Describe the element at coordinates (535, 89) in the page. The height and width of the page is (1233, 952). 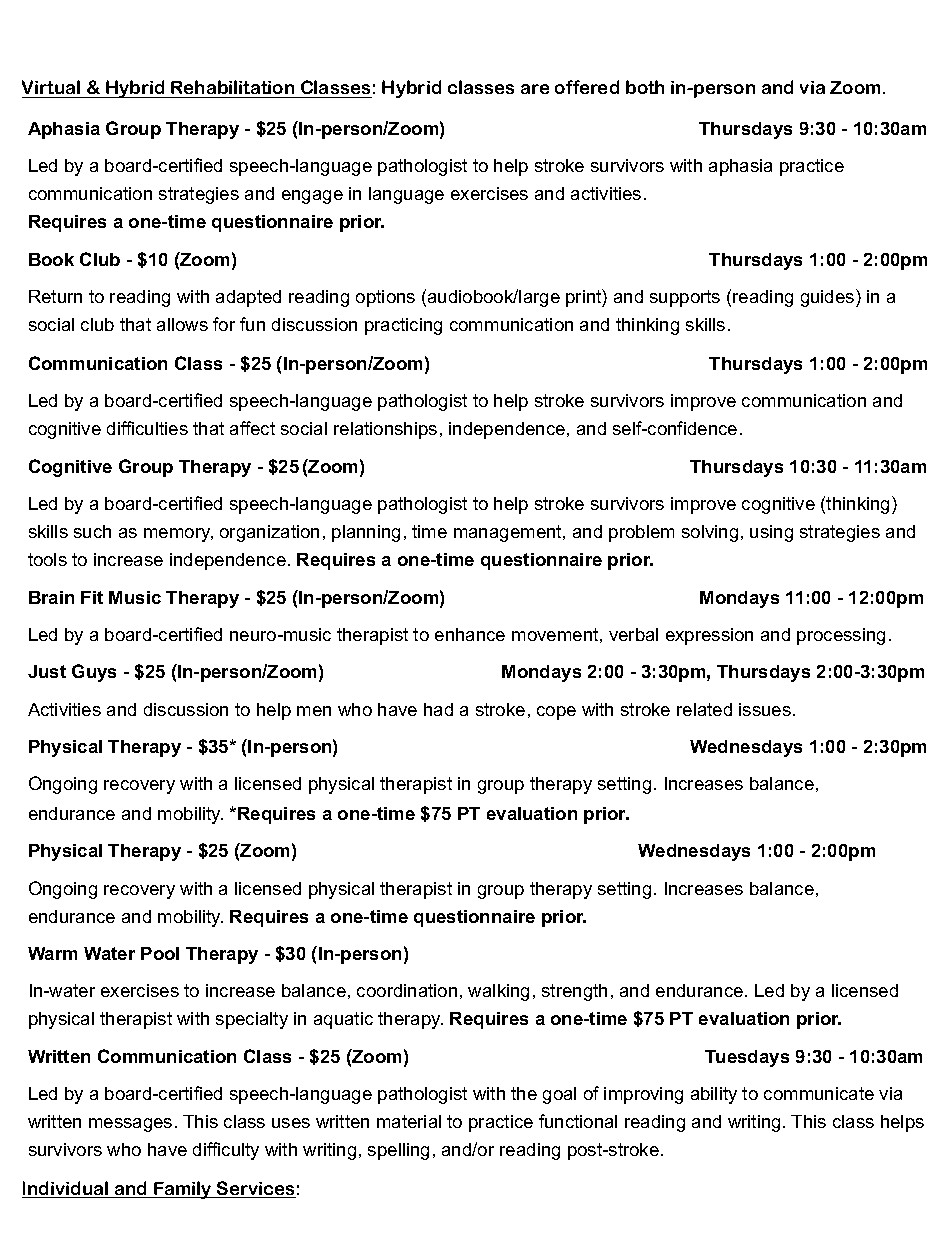
I see `are` at that location.
